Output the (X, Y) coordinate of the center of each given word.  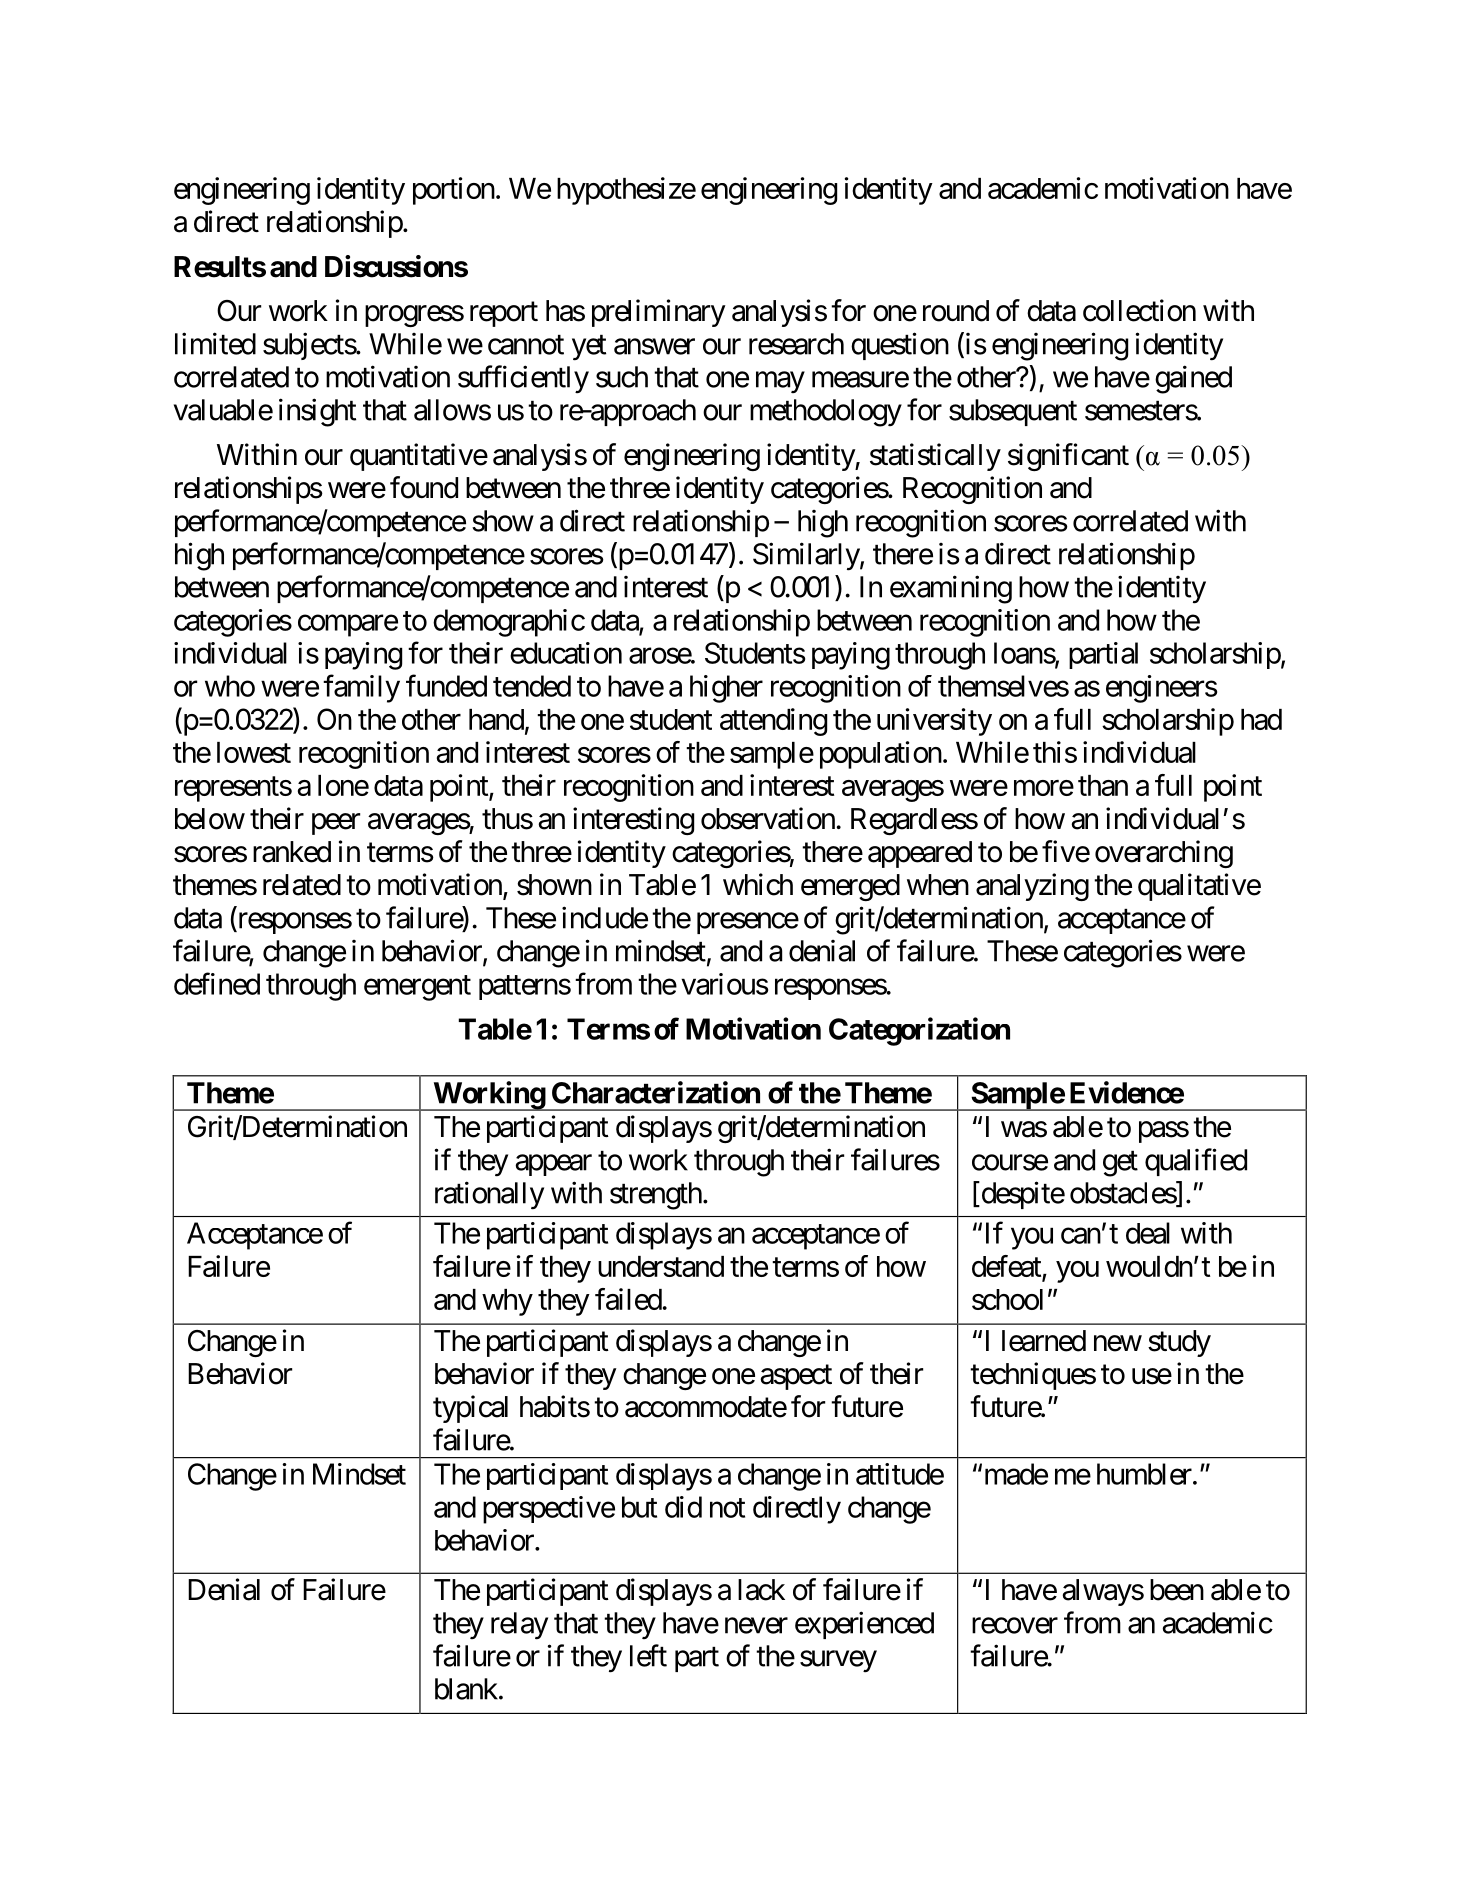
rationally (489, 1195)
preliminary (659, 313)
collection (1139, 310)
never (756, 1625)
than (1103, 785)
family (361, 688)
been (1177, 1590)
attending (773, 722)
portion (454, 191)
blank (466, 1689)
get (1120, 1164)
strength (656, 1196)
